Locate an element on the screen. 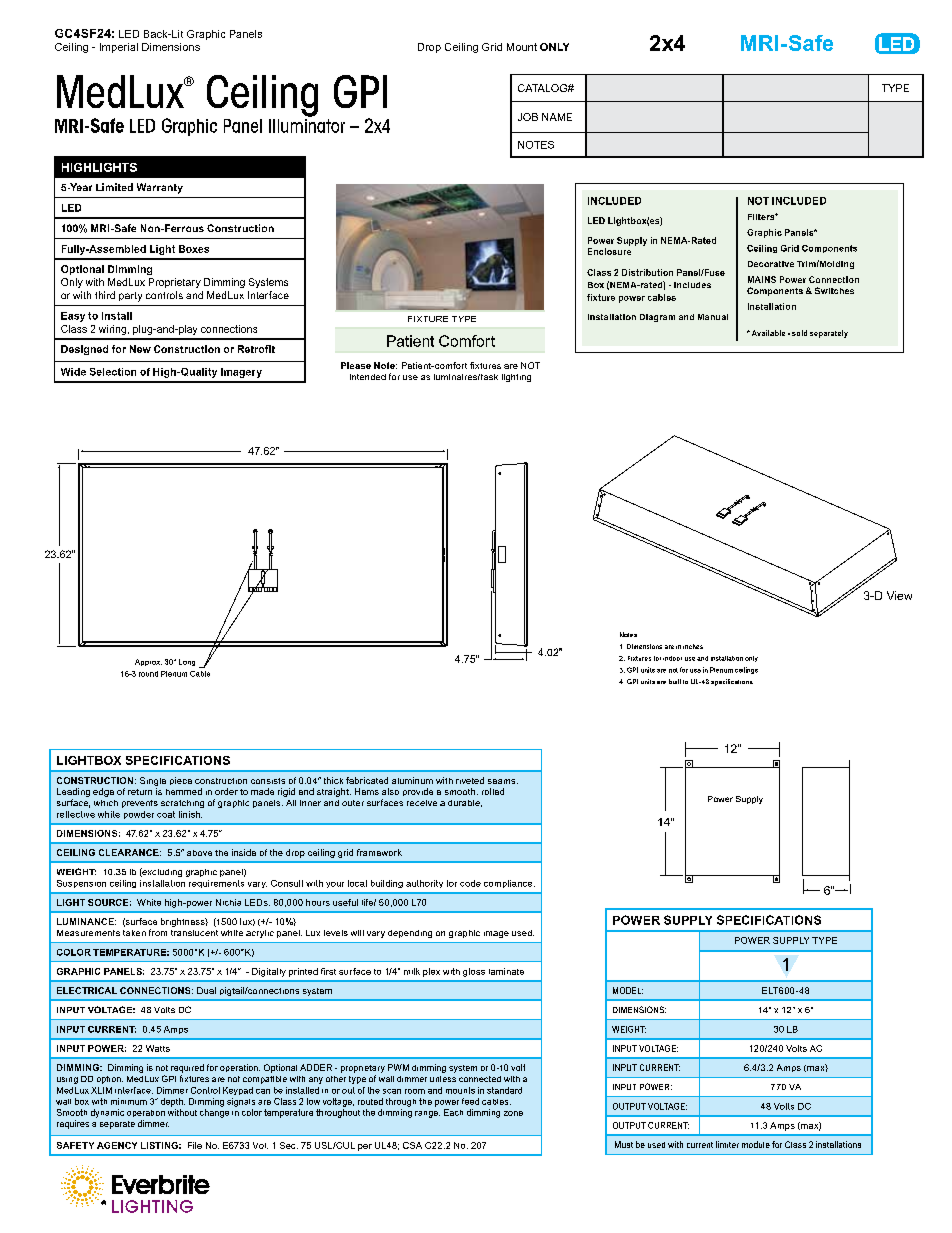 The width and height of the screenshot is (952, 1233). depth is located at coordinates (173, 1102).
